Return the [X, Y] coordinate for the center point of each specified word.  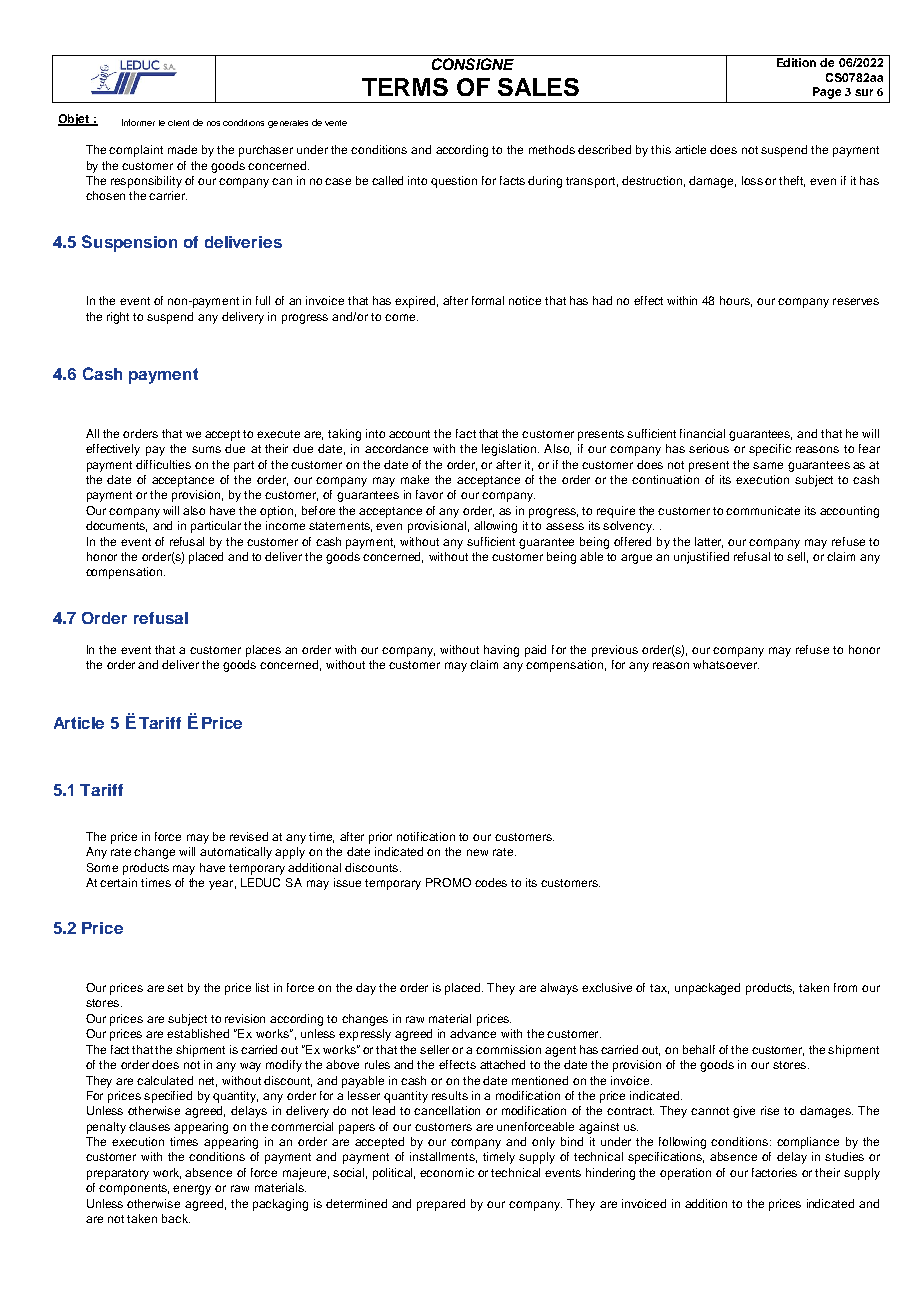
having [501, 651]
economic [447, 1172]
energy [192, 1190]
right [118, 318]
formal [488, 300]
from [845, 987]
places [263, 651]
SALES [538, 87]
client [178, 123]
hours [736, 301]
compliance [808, 1143]
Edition [796, 62]
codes [491, 882]
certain [118, 882]
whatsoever [726, 664]
